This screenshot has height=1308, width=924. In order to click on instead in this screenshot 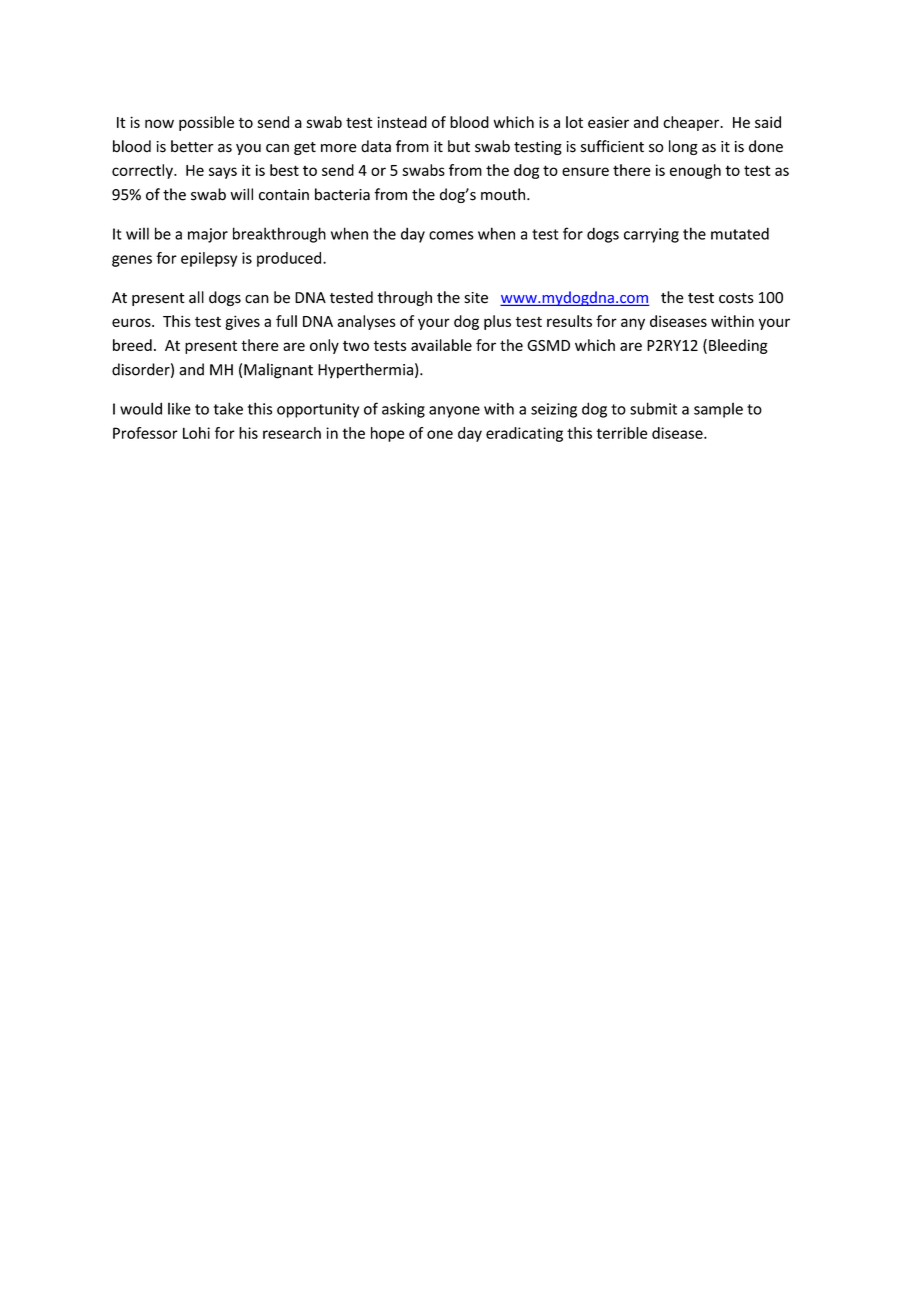, I will do `click(402, 122)`.
